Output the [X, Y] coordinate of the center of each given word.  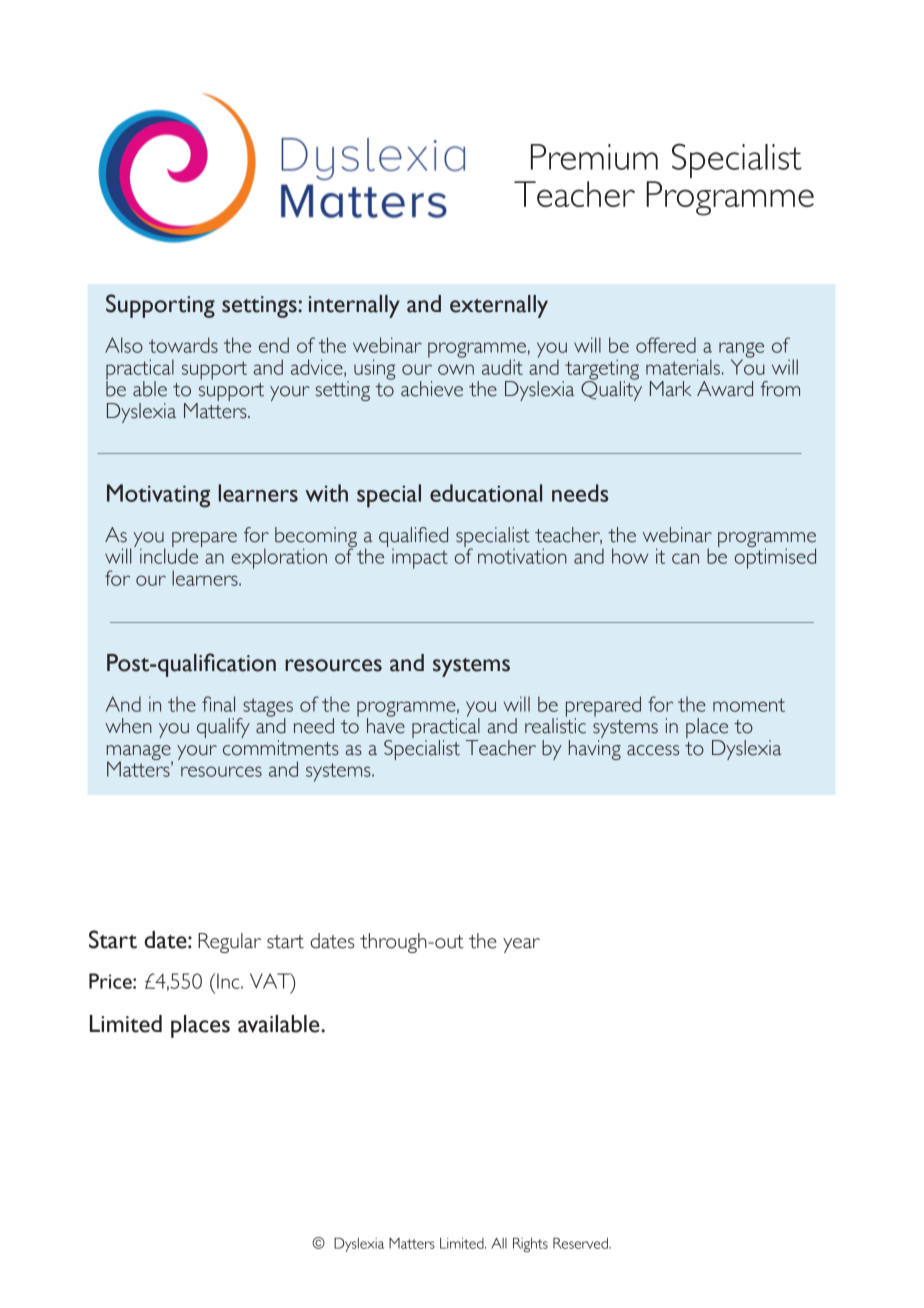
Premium [594, 157]
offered [666, 345]
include [169, 555]
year [521, 945]
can [685, 558]
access [653, 750]
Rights [530, 1244]
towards [183, 345]
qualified [413, 538]
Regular [229, 943]
